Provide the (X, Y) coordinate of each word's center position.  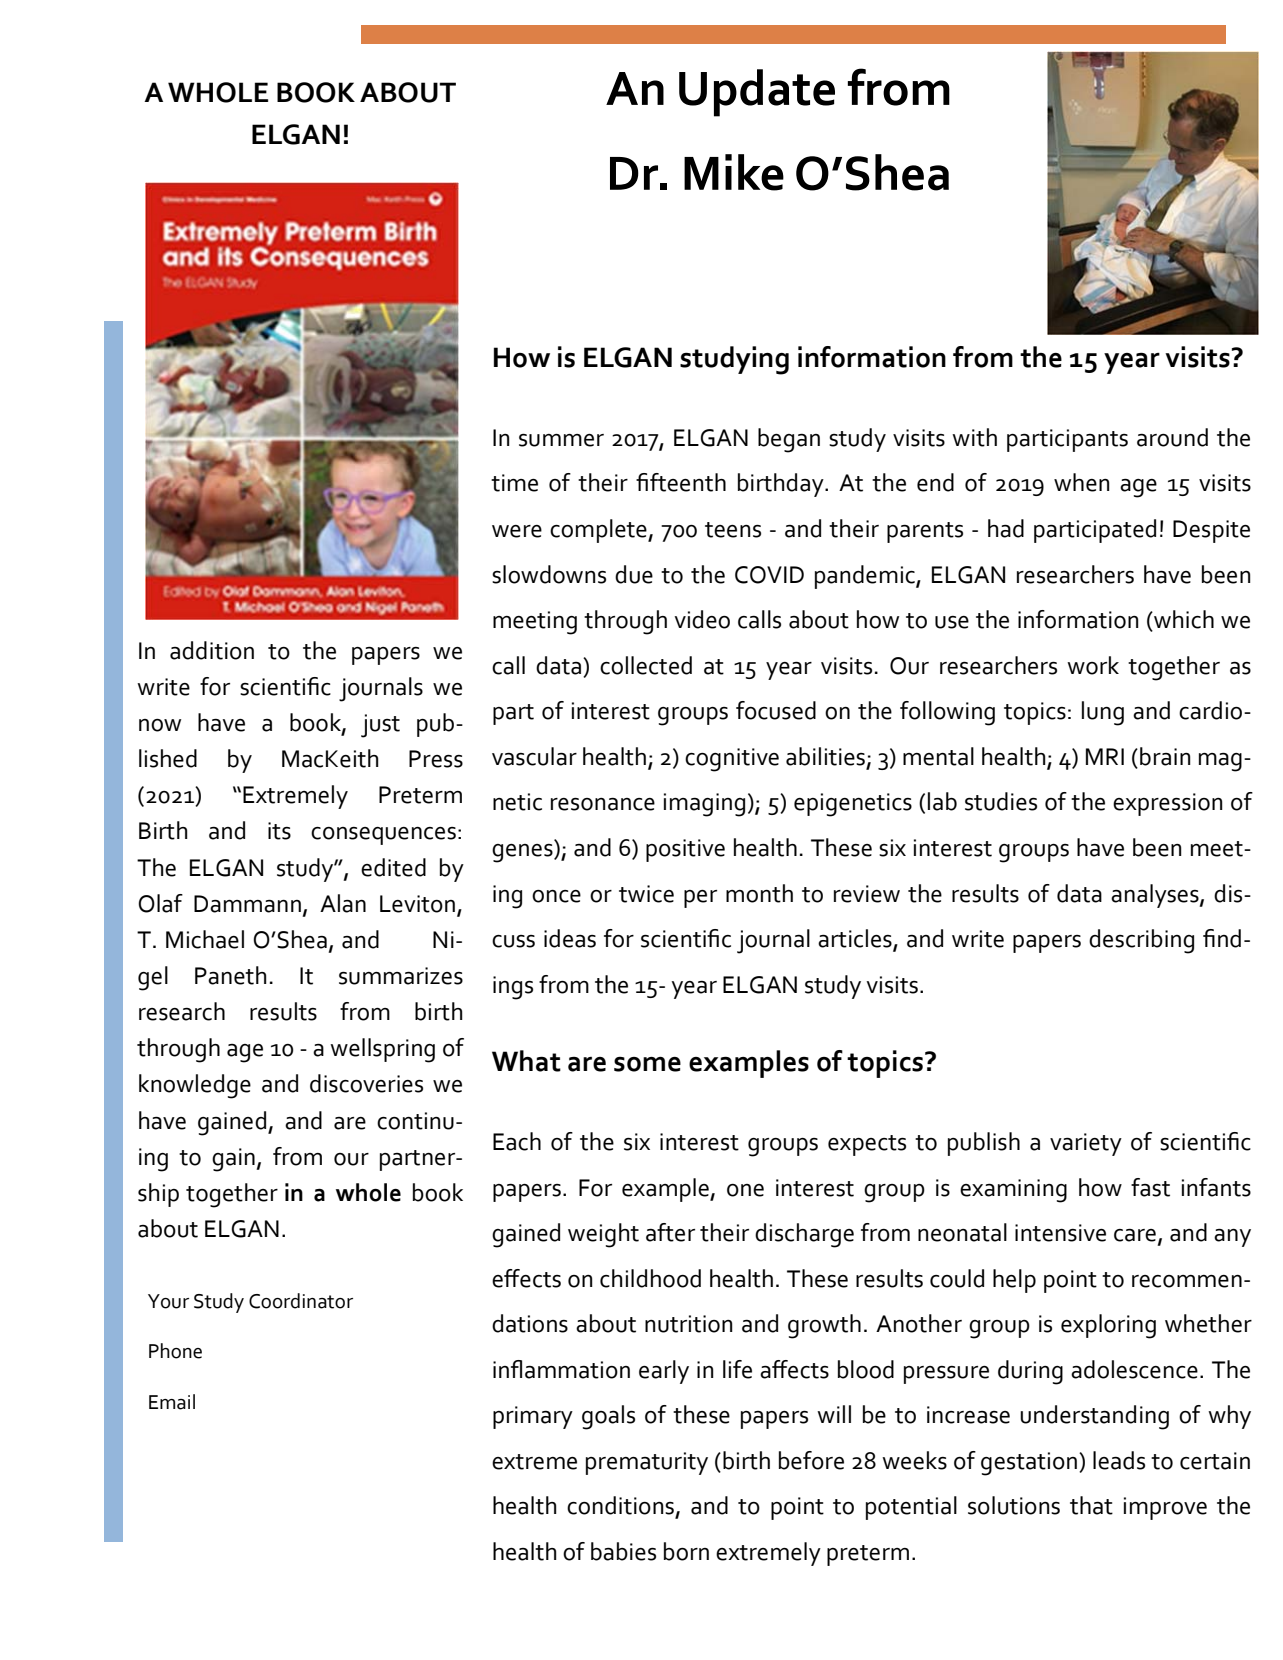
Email (172, 1402)
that (1091, 1505)
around (1172, 437)
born (686, 1551)
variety (1086, 1144)
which (1183, 620)
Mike (734, 172)
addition (212, 650)
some (647, 1064)
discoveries (366, 1083)
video (702, 619)
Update (757, 93)
